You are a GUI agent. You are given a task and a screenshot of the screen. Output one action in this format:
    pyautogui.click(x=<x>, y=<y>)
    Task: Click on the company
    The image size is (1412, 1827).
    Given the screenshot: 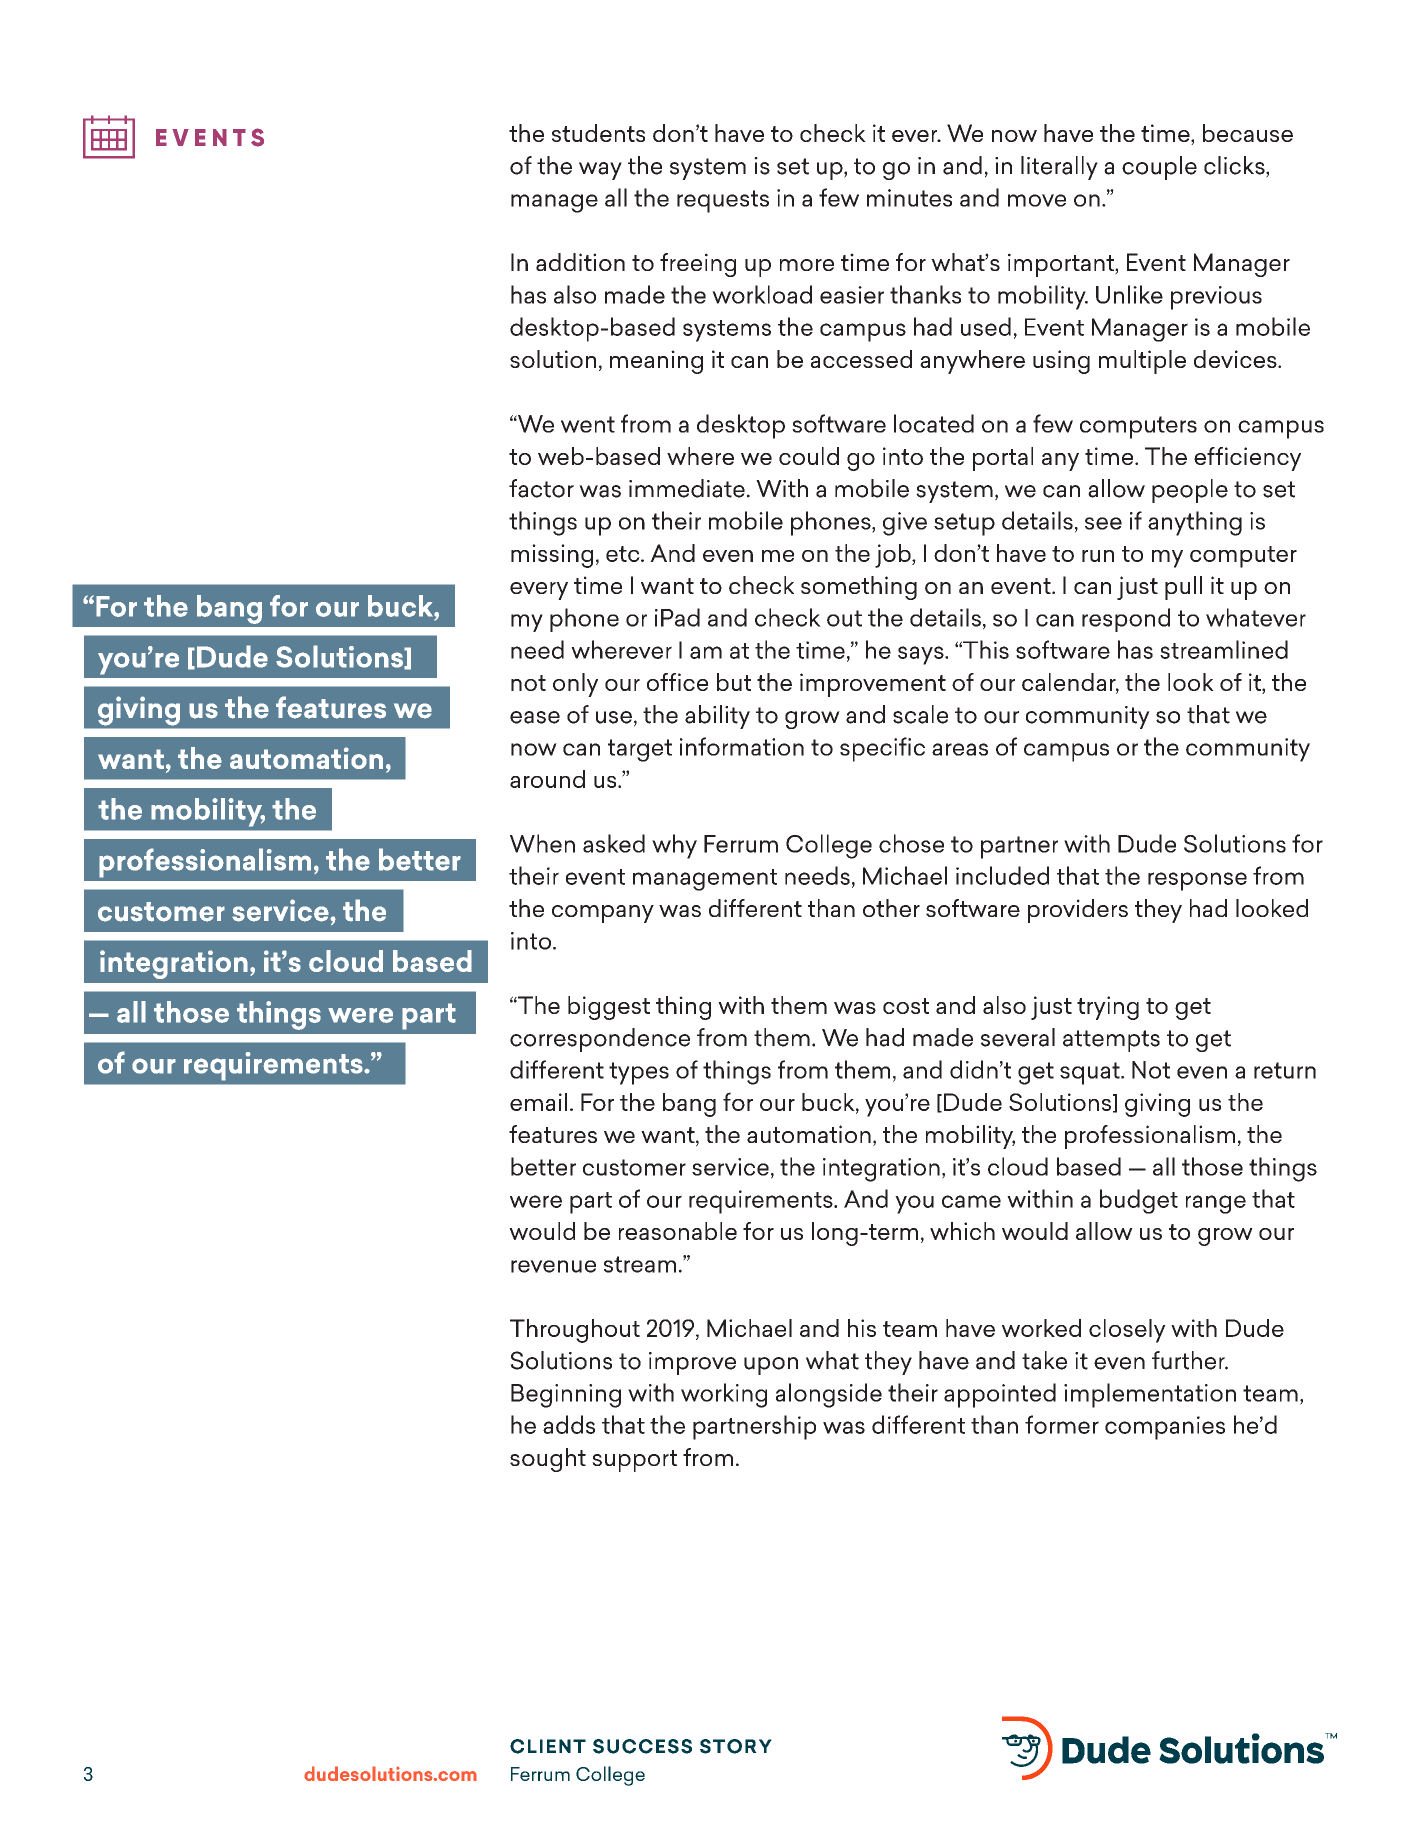 What is the action you would take?
    pyautogui.click(x=603, y=914)
